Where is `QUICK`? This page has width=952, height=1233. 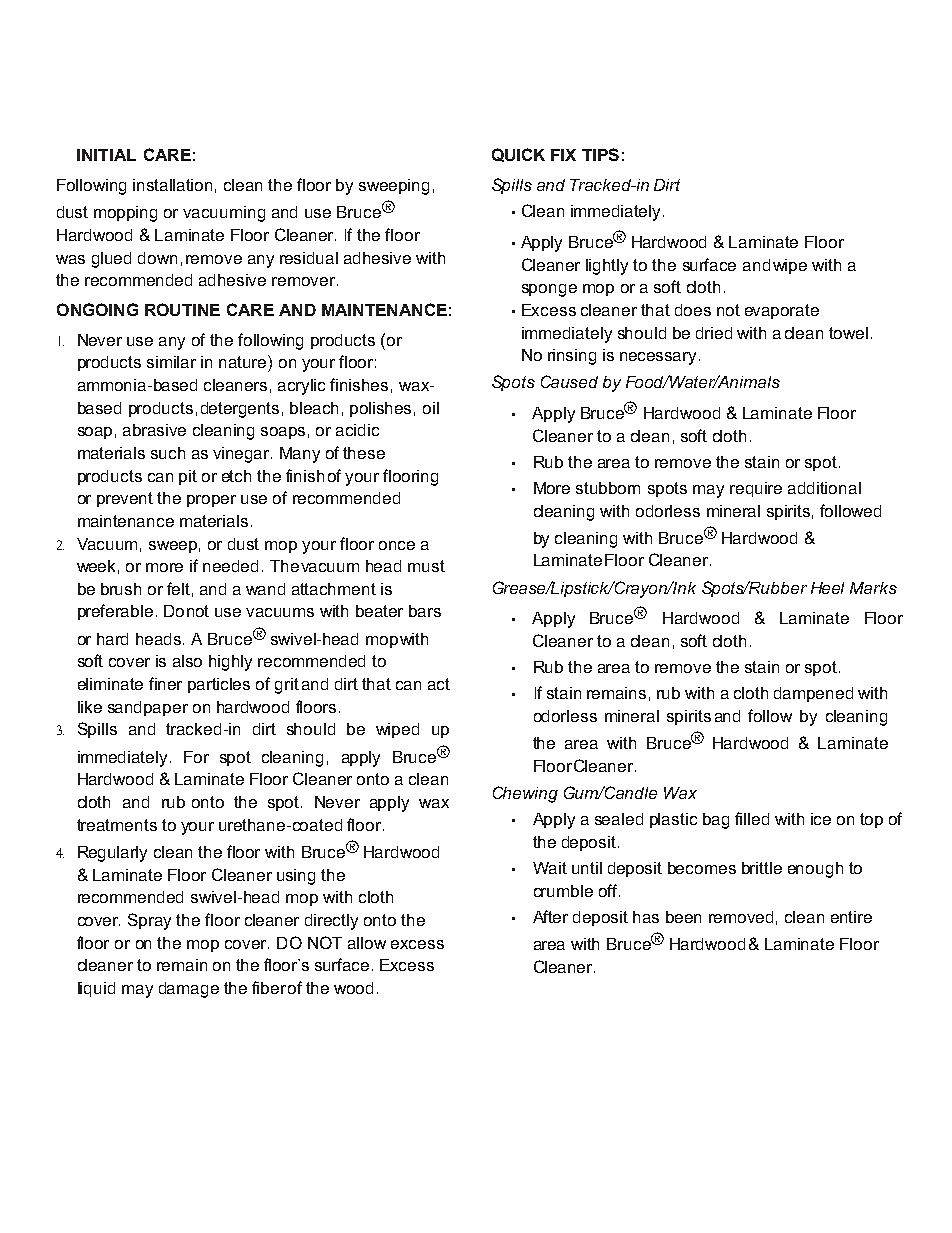
QUICK is located at coordinates (518, 155).
